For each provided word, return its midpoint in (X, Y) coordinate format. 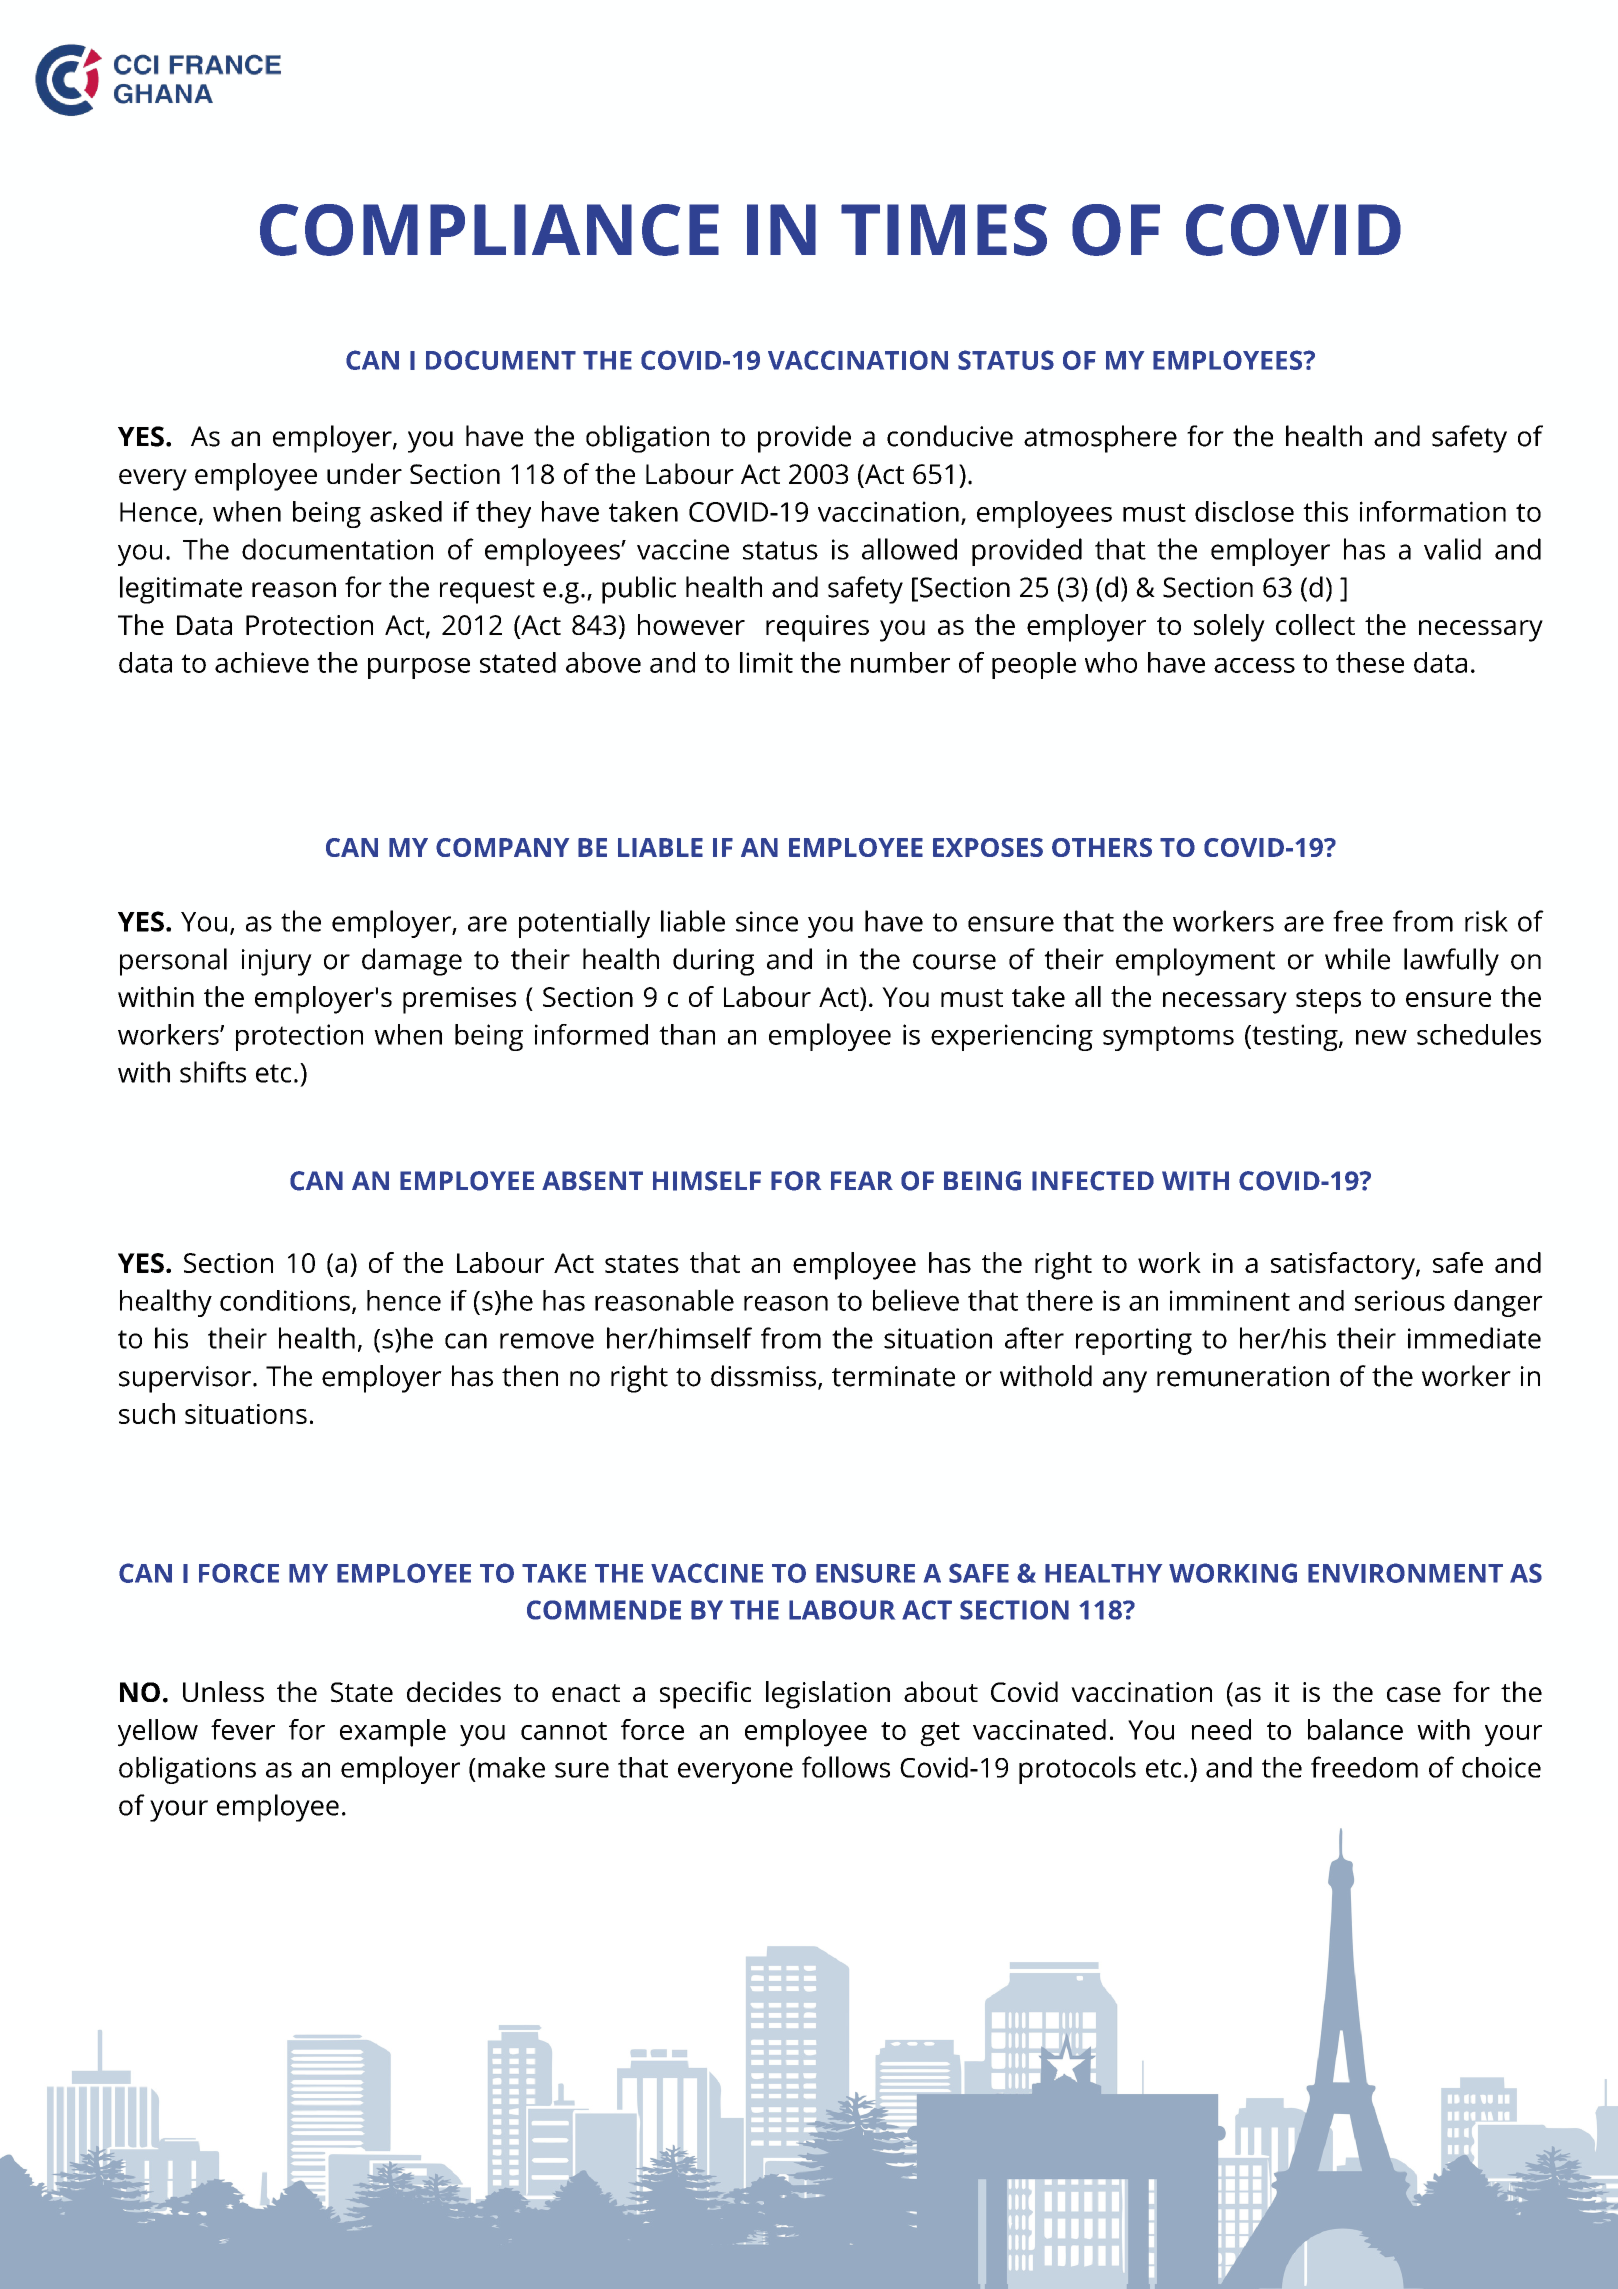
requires (817, 628)
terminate (893, 1376)
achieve (262, 662)
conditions (285, 1300)
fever (243, 1729)
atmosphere (1100, 439)
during (713, 962)
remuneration (1243, 1376)
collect (1315, 624)
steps (1328, 1001)
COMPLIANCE (489, 230)
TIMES (944, 230)
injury (277, 962)
